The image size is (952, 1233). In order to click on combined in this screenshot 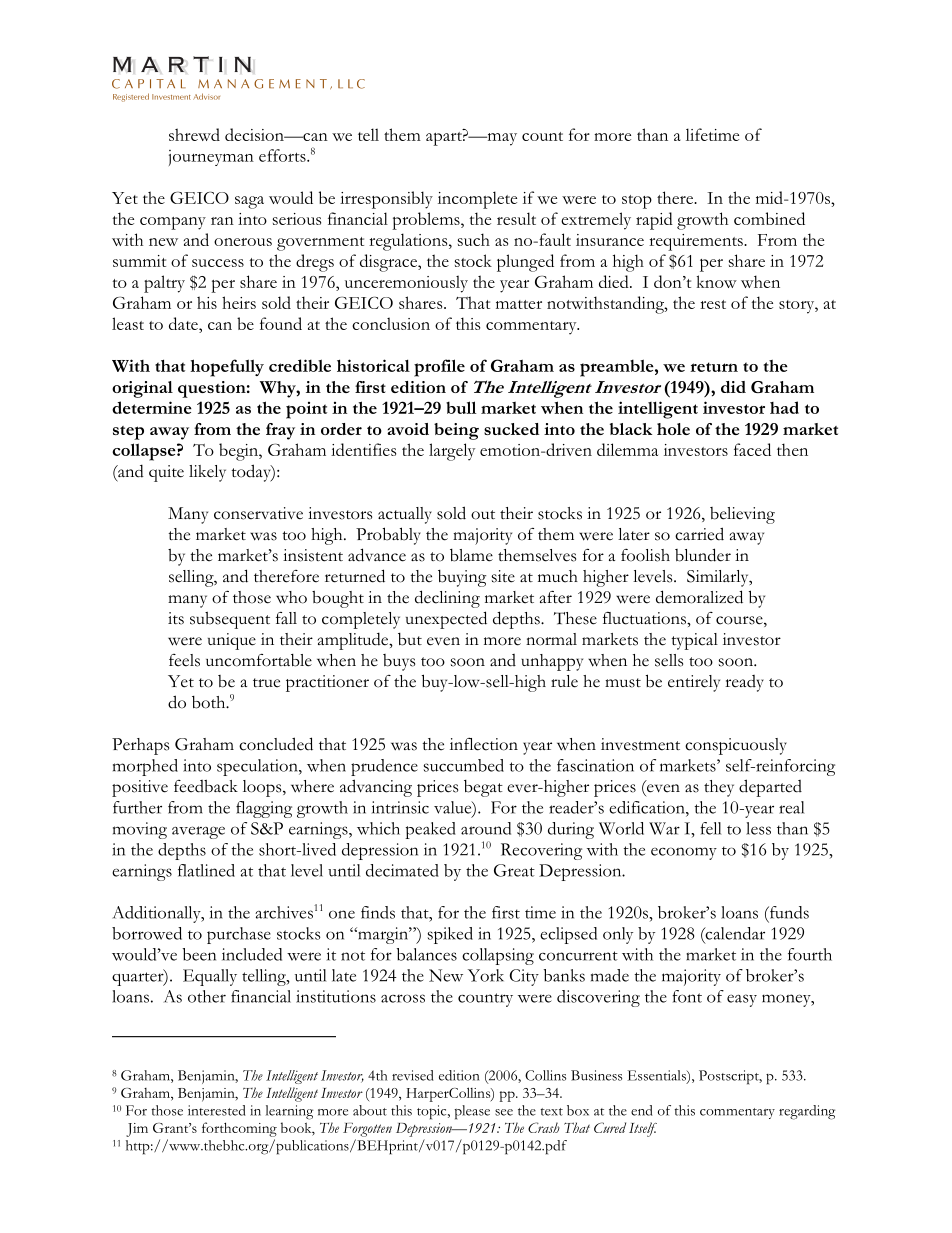, I will do `click(769, 218)`.
